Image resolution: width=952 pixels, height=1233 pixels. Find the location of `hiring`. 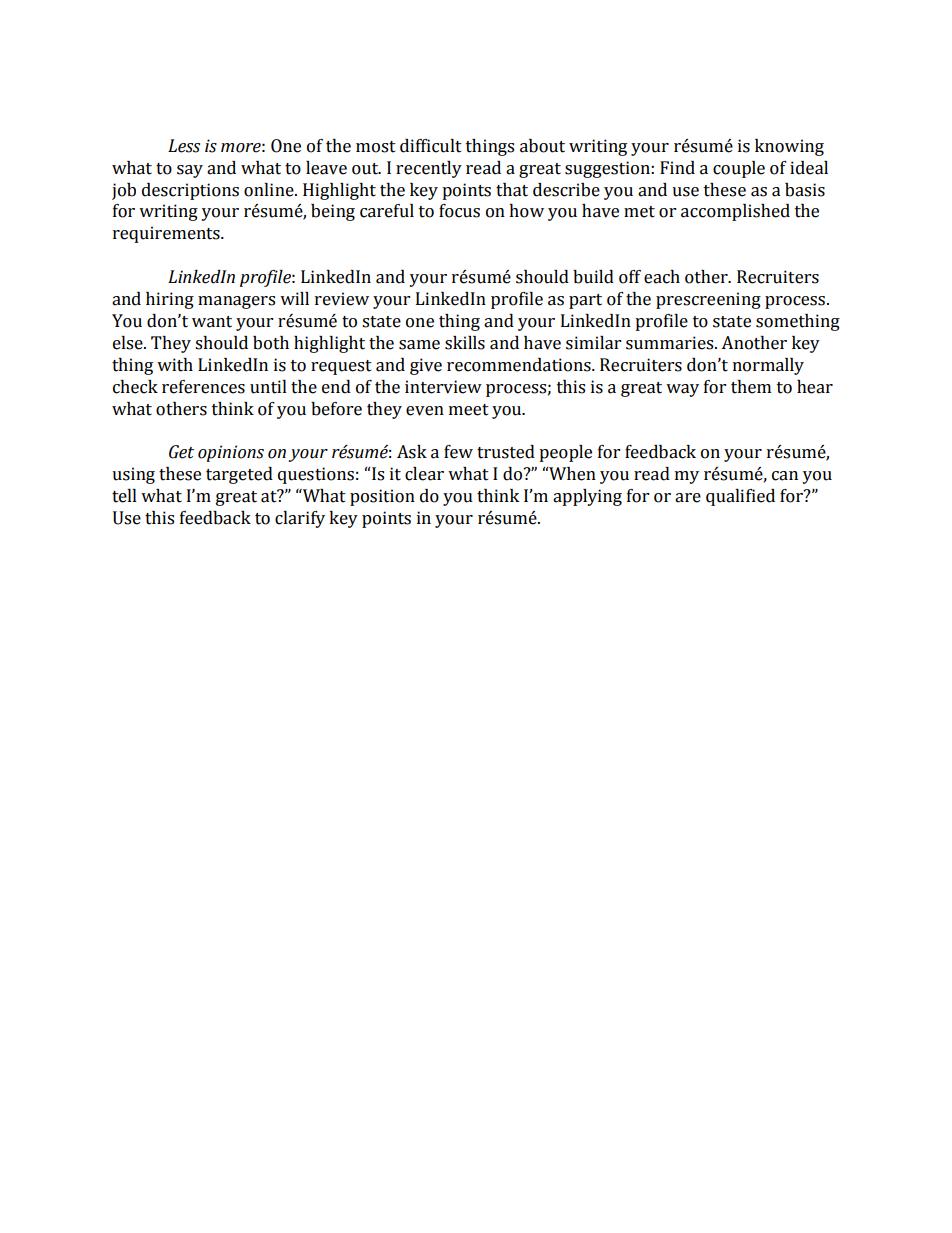

hiring is located at coordinates (170, 300).
